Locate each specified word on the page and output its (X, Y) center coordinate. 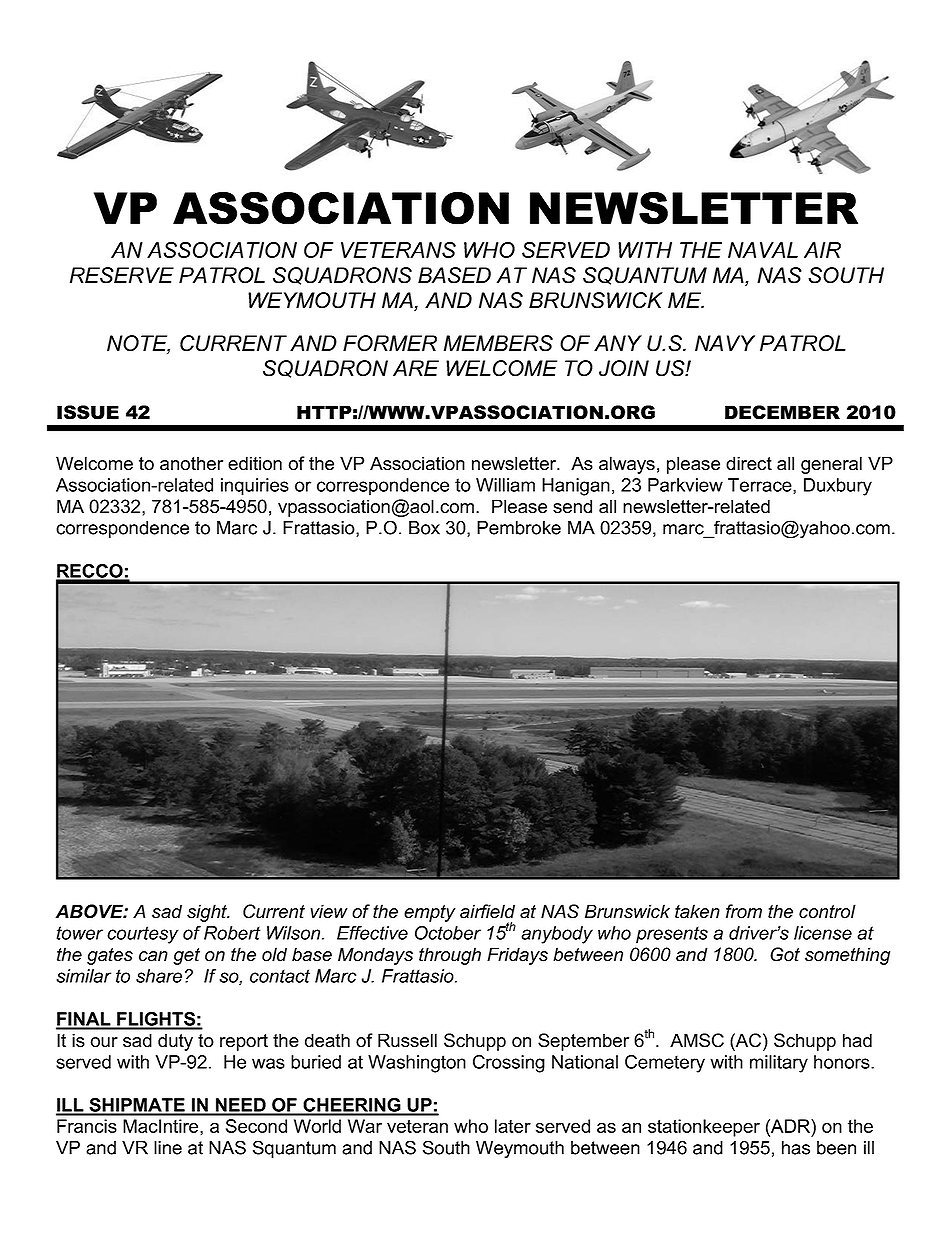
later (513, 1126)
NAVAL (763, 250)
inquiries (255, 487)
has (796, 1148)
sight (208, 913)
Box (424, 528)
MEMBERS (498, 343)
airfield (487, 911)
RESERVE (122, 275)
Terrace (761, 486)
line (168, 1148)
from (744, 911)
